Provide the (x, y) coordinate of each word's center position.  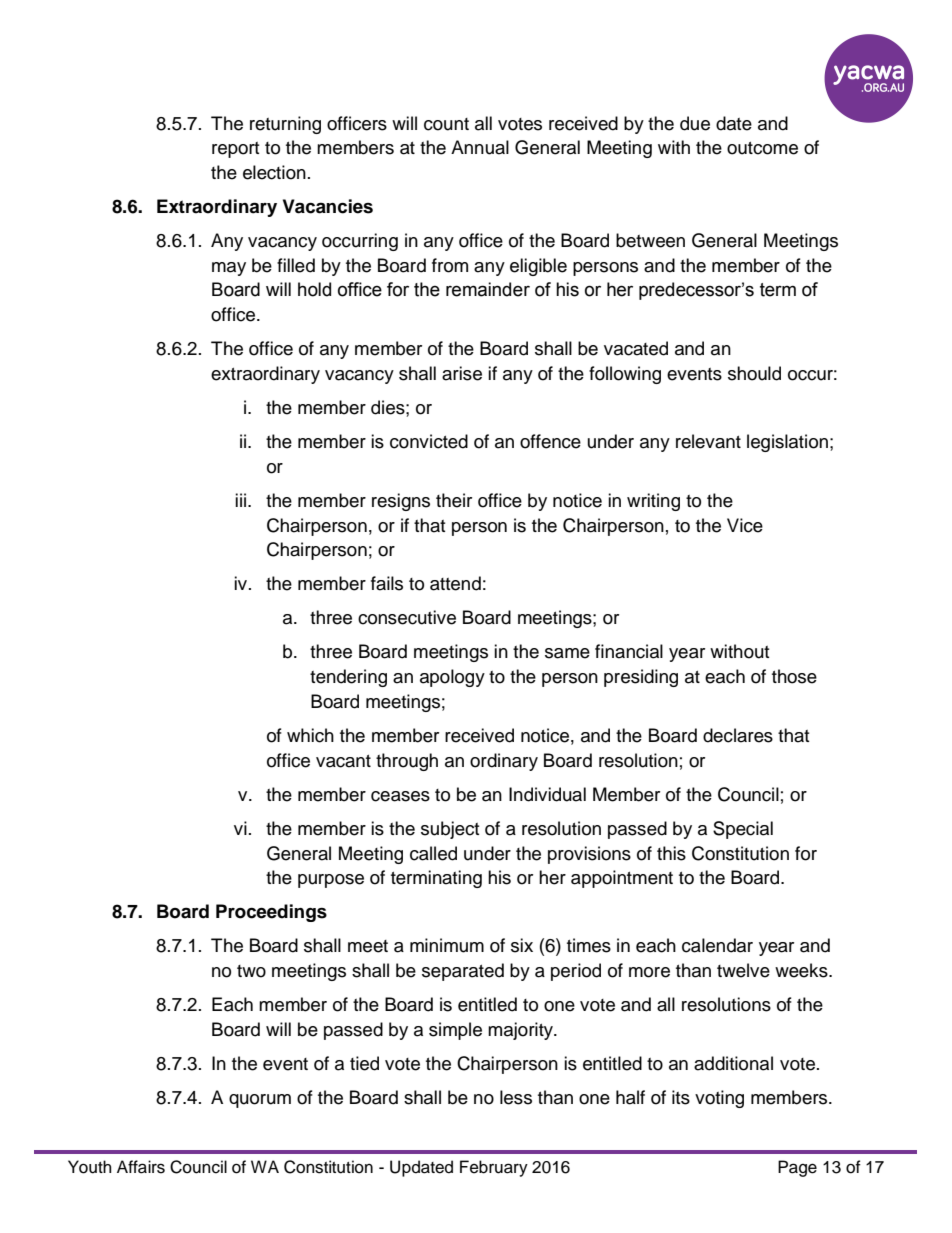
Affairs (141, 1167)
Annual (480, 147)
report (235, 150)
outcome (762, 148)
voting (719, 1099)
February (494, 1168)
